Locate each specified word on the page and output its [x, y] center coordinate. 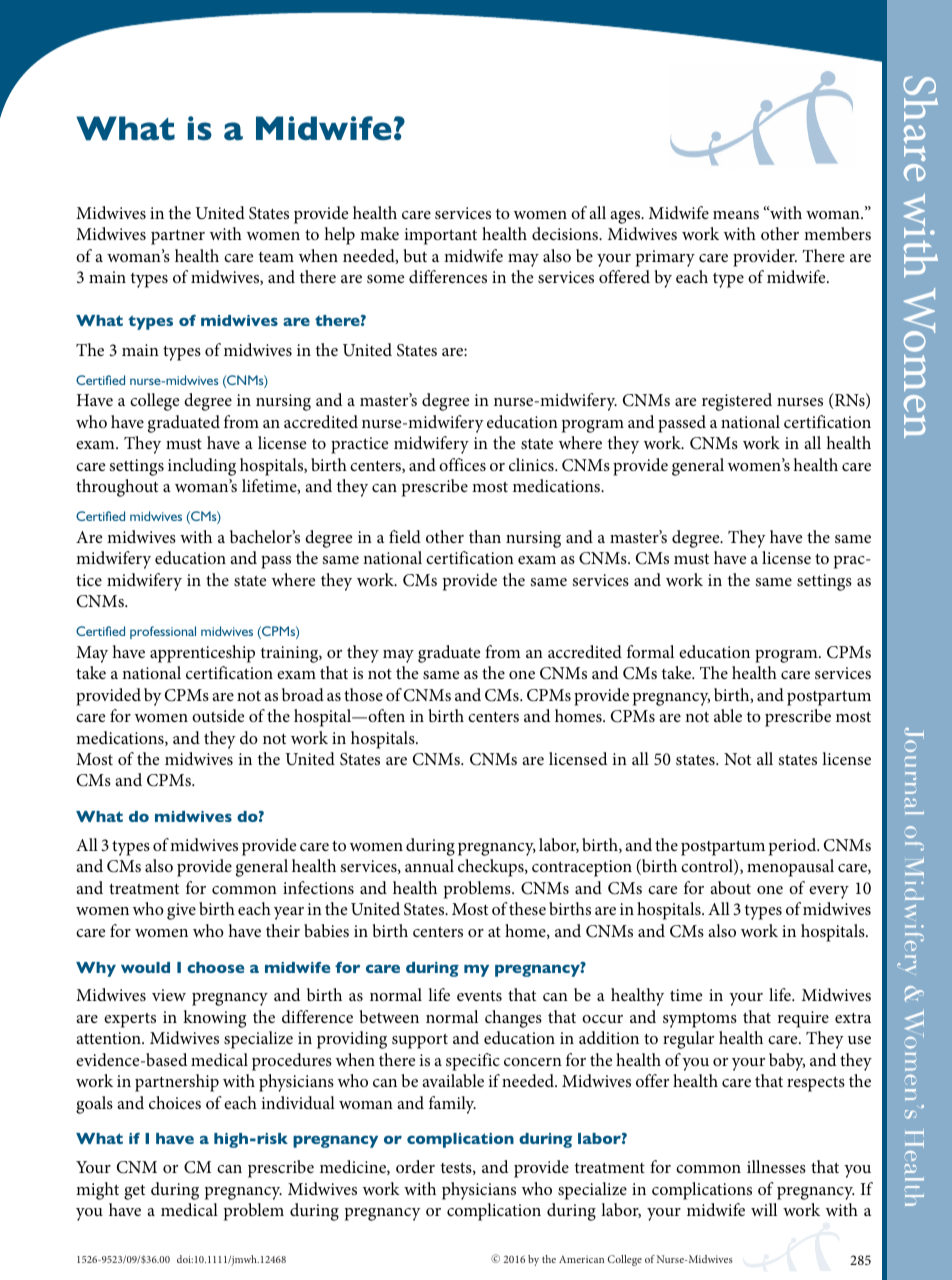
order [415, 1166]
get [134, 1192]
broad [303, 694]
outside [218, 715]
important [440, 236]
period [794, 847]
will [764, 1209]
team [276, 257]
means [736, 215]
